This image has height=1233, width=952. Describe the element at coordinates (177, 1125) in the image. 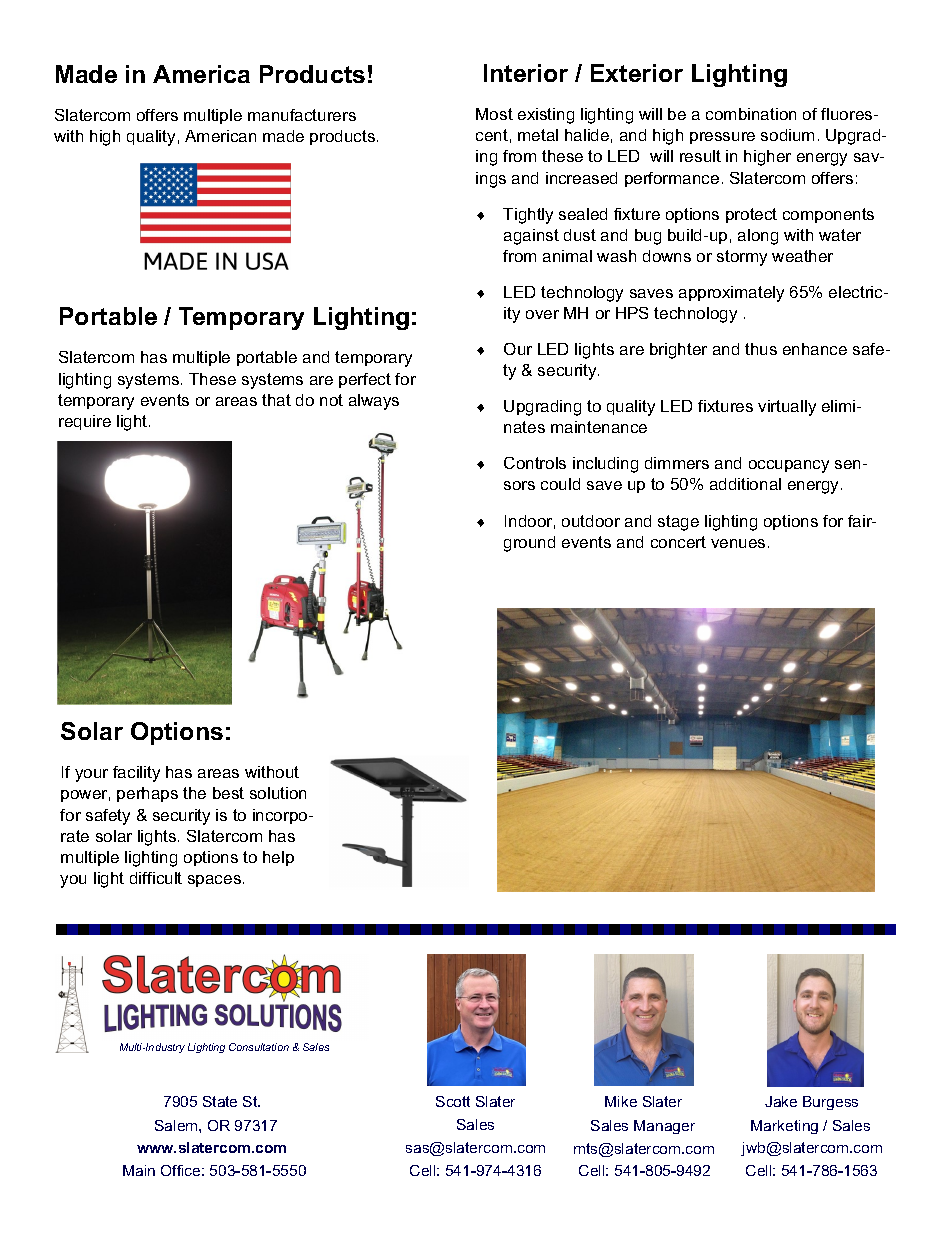

I see `Salem` at that location.
